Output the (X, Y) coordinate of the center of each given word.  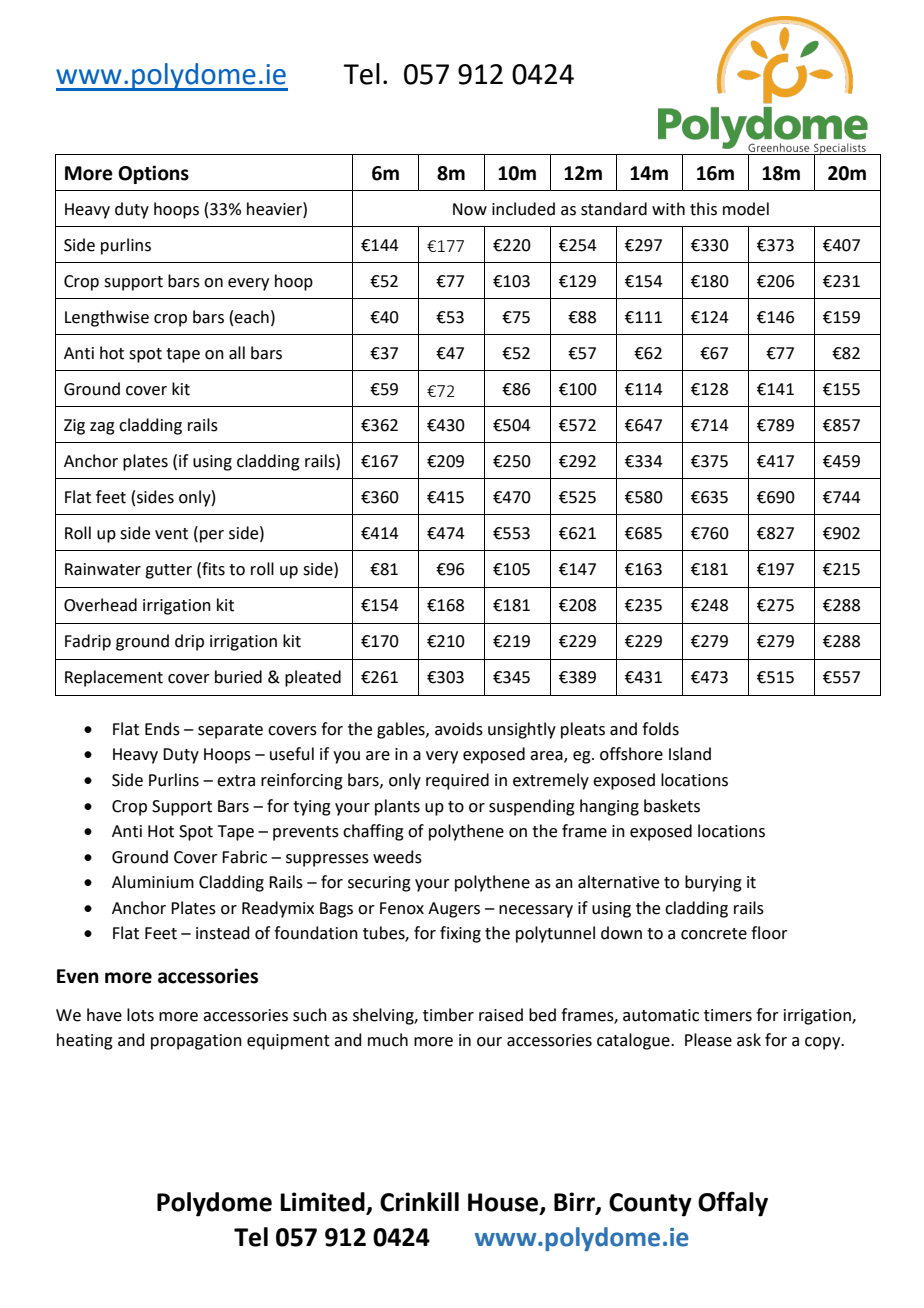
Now (470, 209)
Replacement (114, 678)
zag (102, 428)
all (237, 353)
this (703, 209)
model (746, 209)
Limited (323, 1203)
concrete (714, 934)
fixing (460, 934)
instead (223, 933)
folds (660, 729)
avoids (459, 729)
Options (153, 174)
